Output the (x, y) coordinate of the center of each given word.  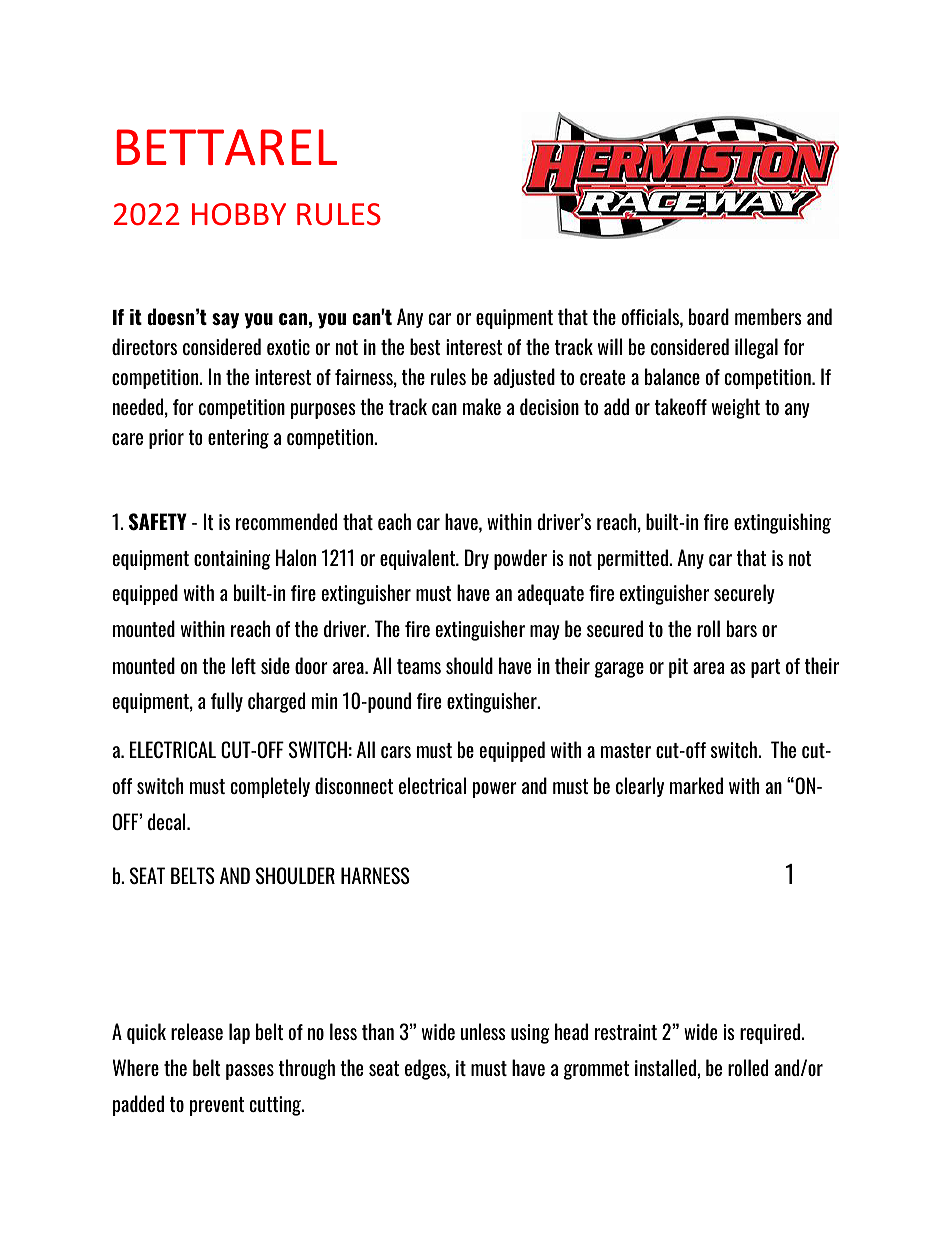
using (530, 1034)
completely (270, 787)
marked (696, 785)
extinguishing (782, 523)
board (709, 316)
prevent (217, 1106)
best (425, 346)
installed (665, 1067)
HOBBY (239, 214)
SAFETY (158, 522)
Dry (477, 559)
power (495, 790)
